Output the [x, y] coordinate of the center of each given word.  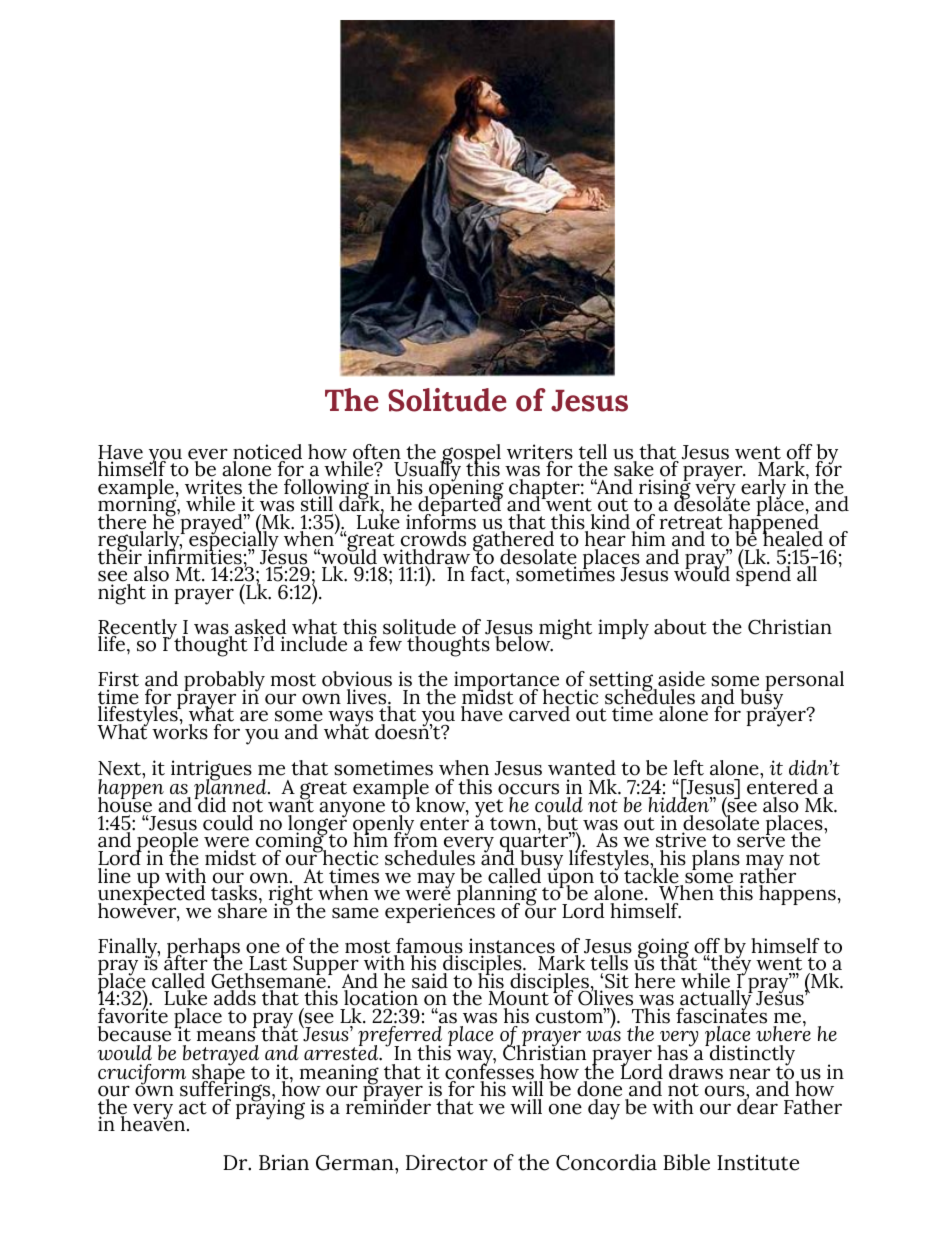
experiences [440, 912]
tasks [235, 892]
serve [761, 842]
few [385, 643]
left [689, 768]
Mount [518, 998]
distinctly [751, 1056]
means [226, 1036]
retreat [691, 524]
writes [214, 488]
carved [540, 713]
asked [261, 628]
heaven [154, 1123]
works [180, 731]
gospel [470, 455]
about [680, 627]
